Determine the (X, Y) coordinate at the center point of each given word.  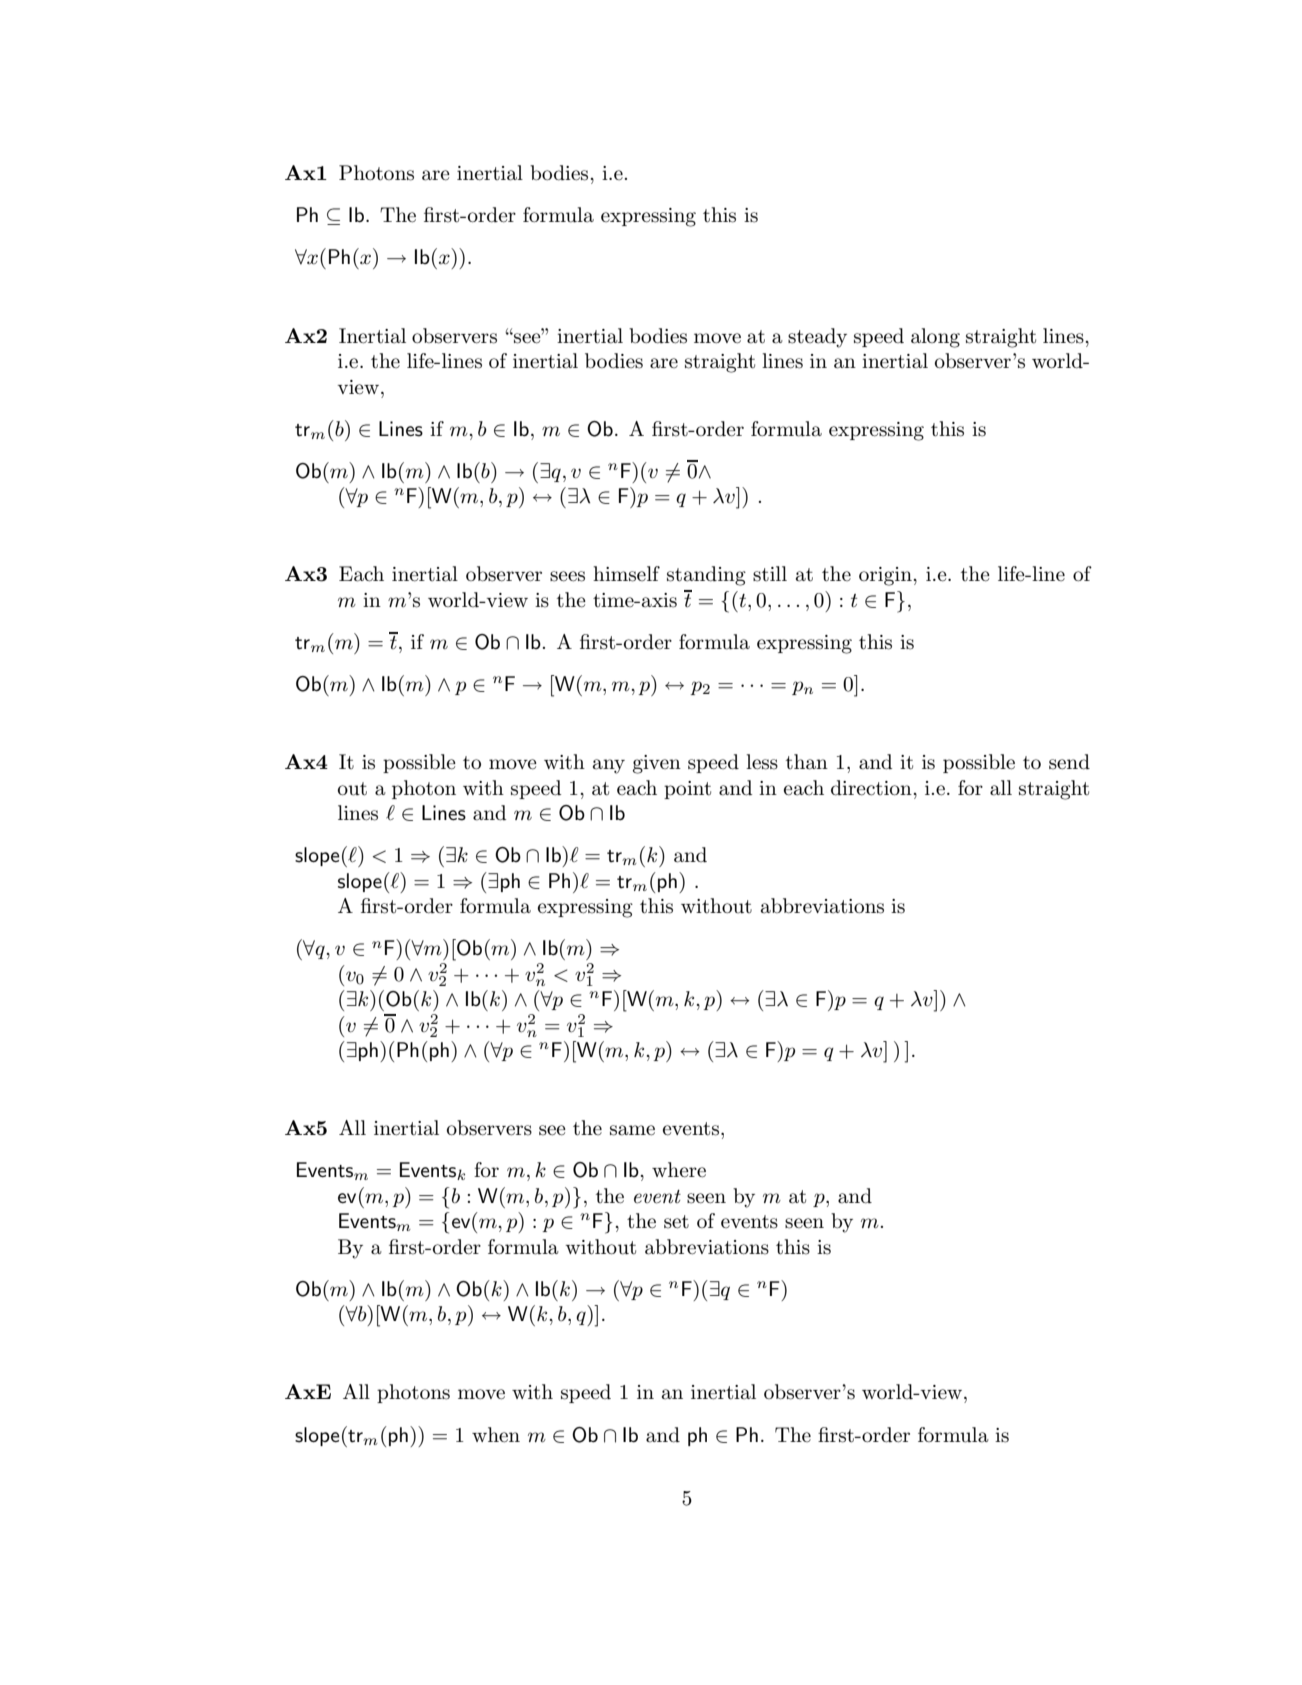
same (632, 1130)
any (609, 766)
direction (872, 788)
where (679, 1170)
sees (567, 576)
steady (817, 338)
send (1069, 762)
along (935, 338)
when (496, 1435)
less (762, 762)
